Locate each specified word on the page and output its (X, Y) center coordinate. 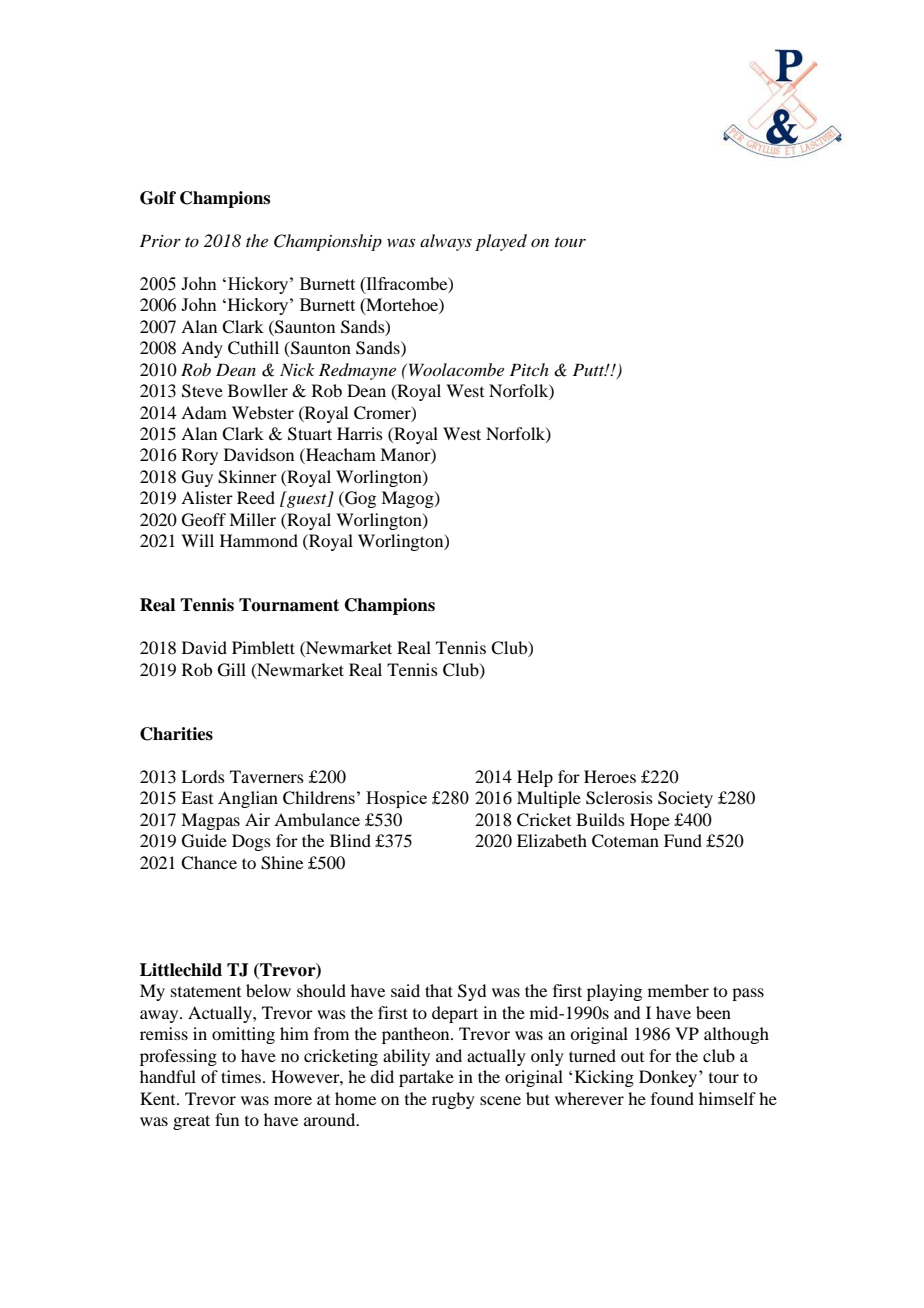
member (678, 990)
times (241, 1076)
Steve (202, 391)
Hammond (259, 540)
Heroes (610, 776)
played (501, 242)
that (439, 990)
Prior (160, 240)
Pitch (529, 369)
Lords (203, 776)
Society (685, 799)
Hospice (396, 799)
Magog (408, 499)
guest (307, 500)
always (446, 242)
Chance (209, 863)
